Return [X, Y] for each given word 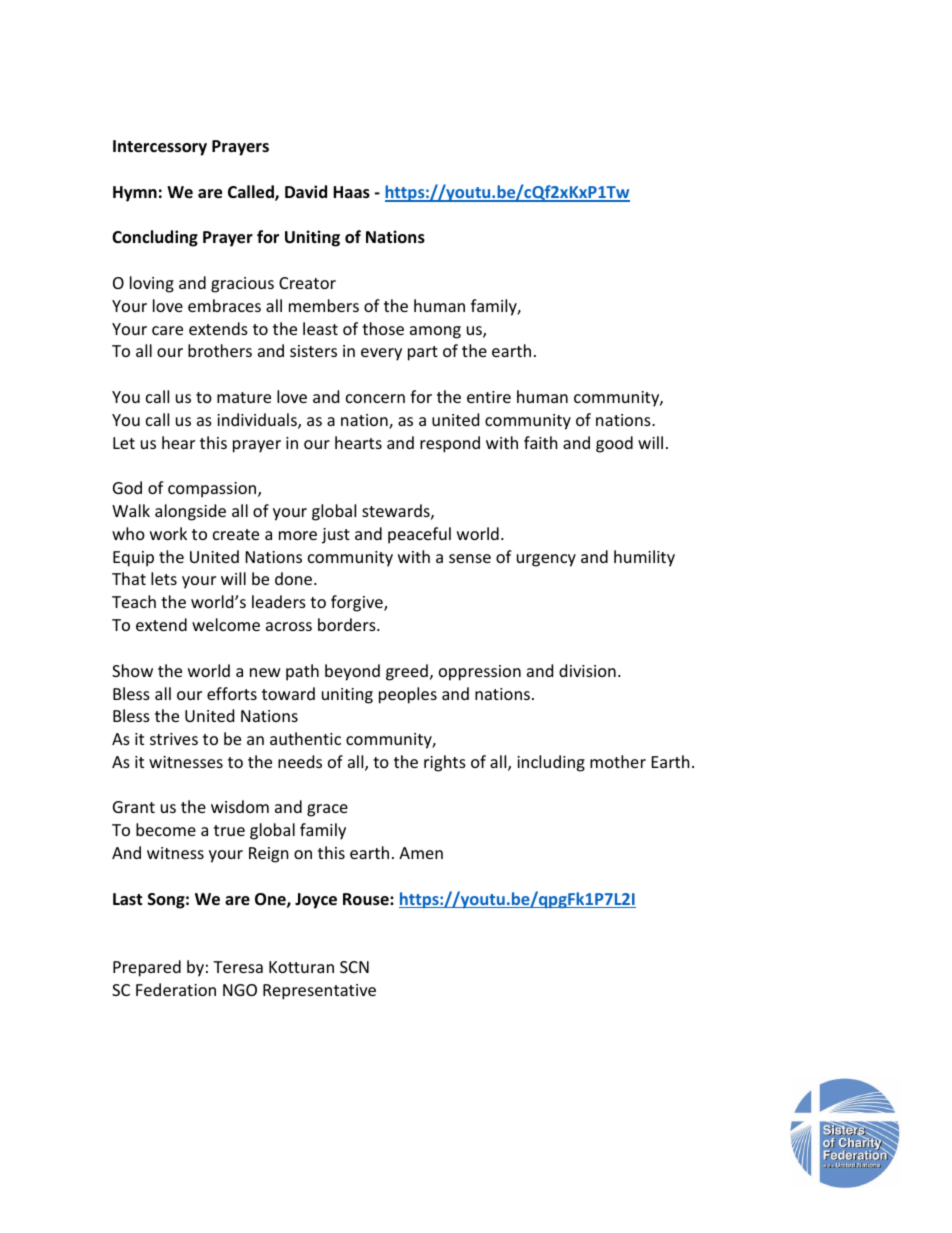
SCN [354, 967]
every [381, 354]
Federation [176, 989]
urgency [546, 560]
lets [164, 578]
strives [174, 739]
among [435, 332]
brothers [220, 350]
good [614, 444]
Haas [351, 192]
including [551, 763]
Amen [421, 853]
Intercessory [160, 148]
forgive [358, 603]
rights [445, 763]
